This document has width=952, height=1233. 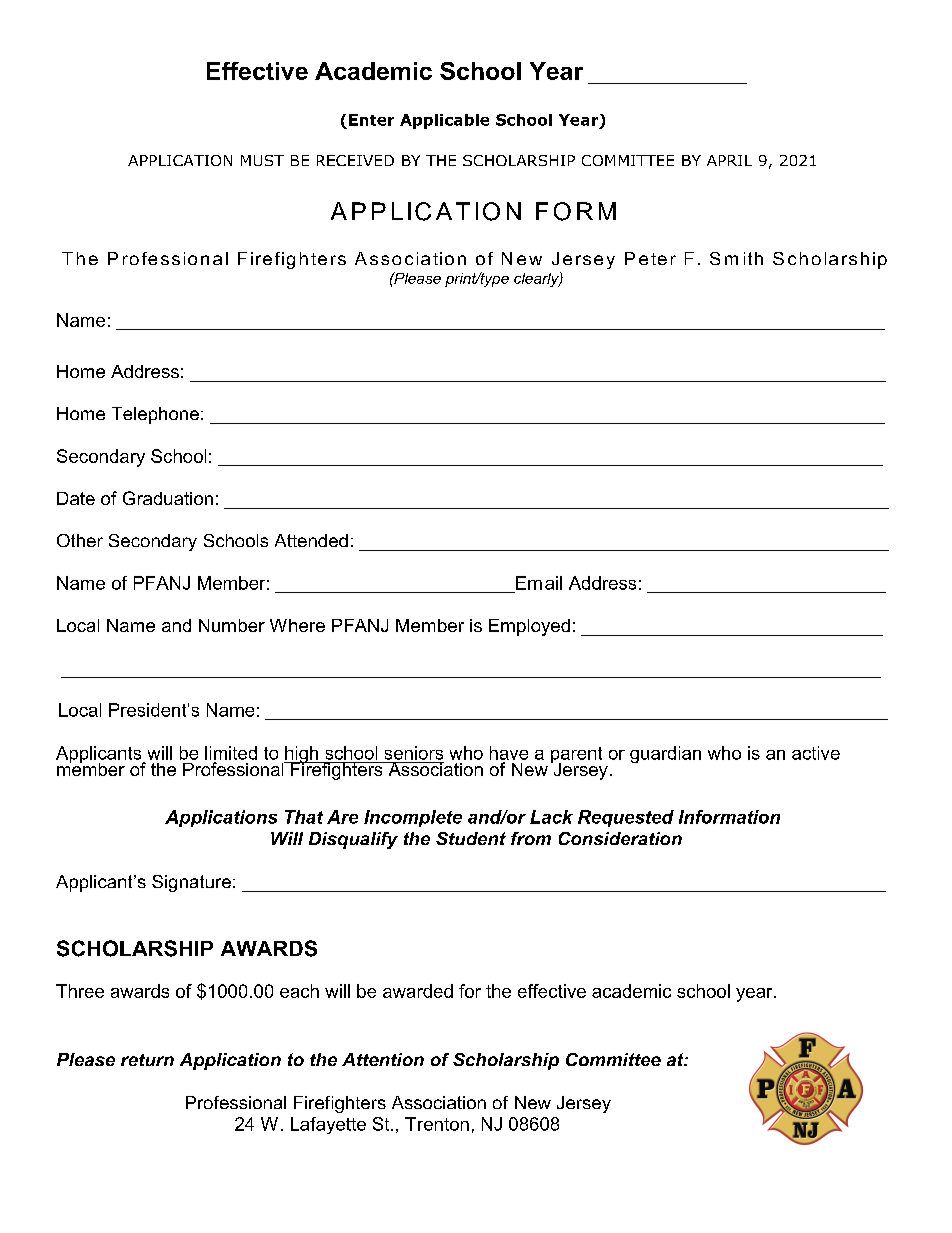 What do you see at coordinates (232, 625) in the document?
I see `Number` at bounding box center [232, 625].
